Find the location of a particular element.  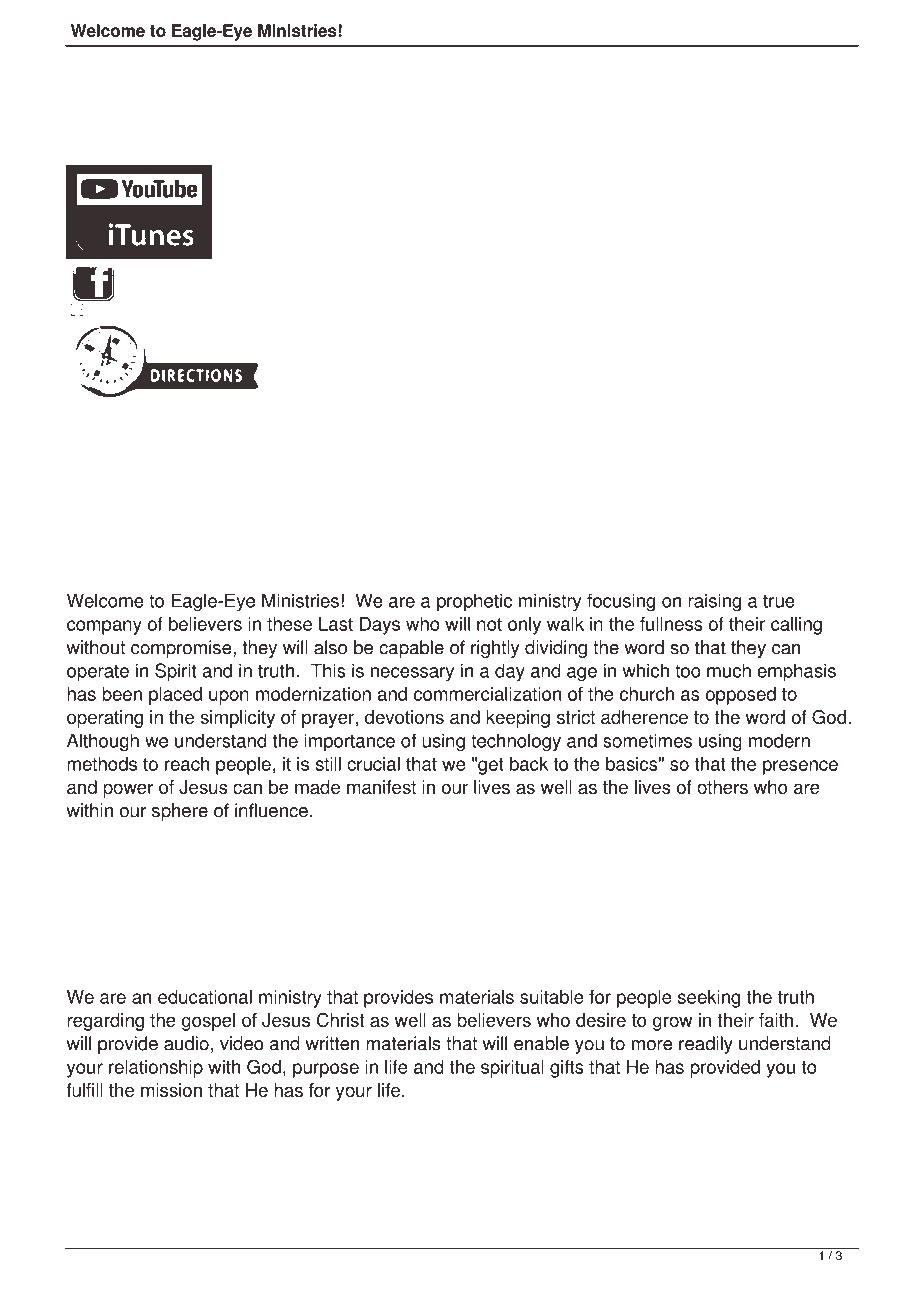

others is located at coordinates (722, 787).
